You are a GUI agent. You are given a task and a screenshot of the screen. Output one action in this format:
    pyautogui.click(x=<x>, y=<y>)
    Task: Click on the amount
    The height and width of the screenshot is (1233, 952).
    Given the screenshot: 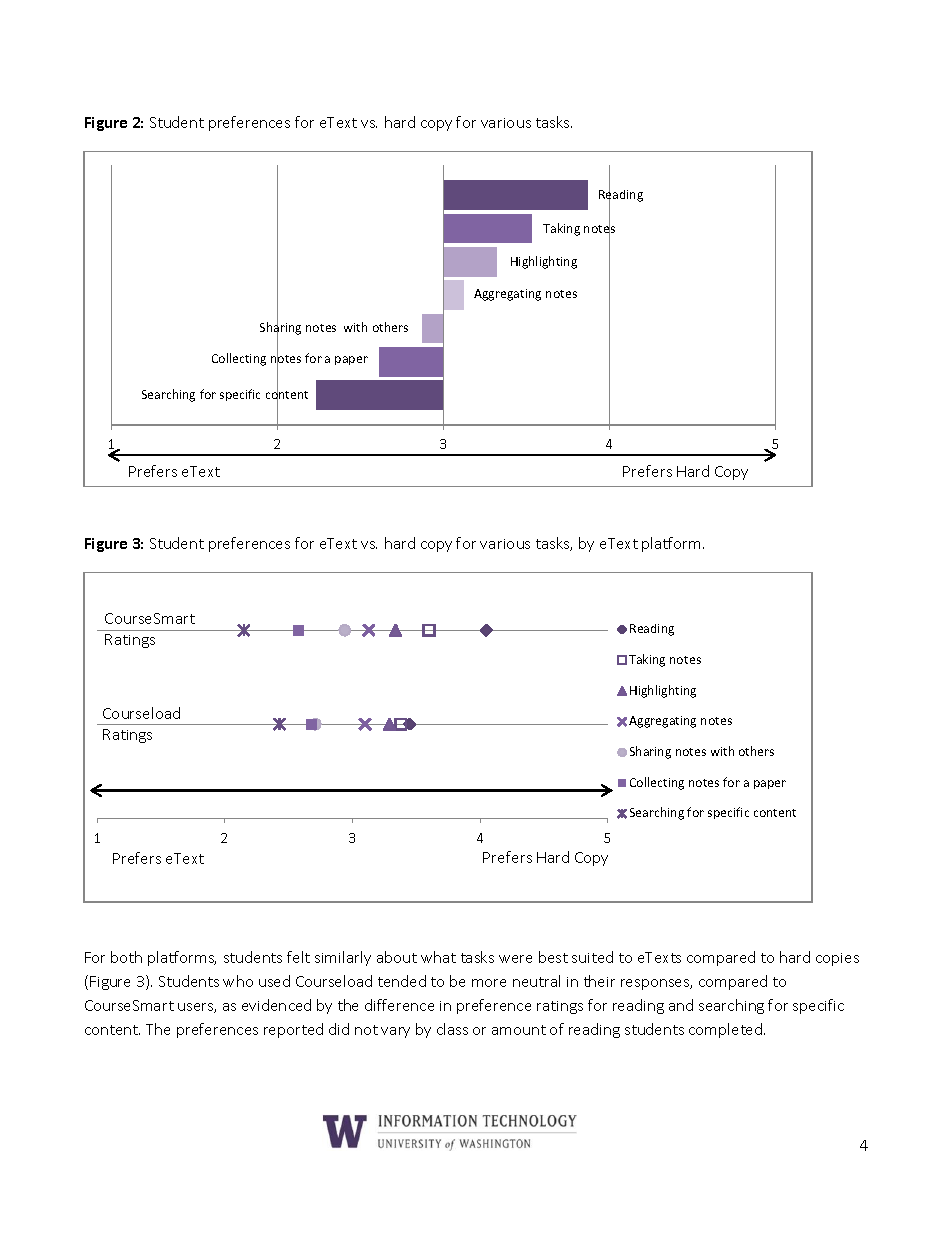 What is the action you would take?
    pyautogui.click(x=519, y=1030)
